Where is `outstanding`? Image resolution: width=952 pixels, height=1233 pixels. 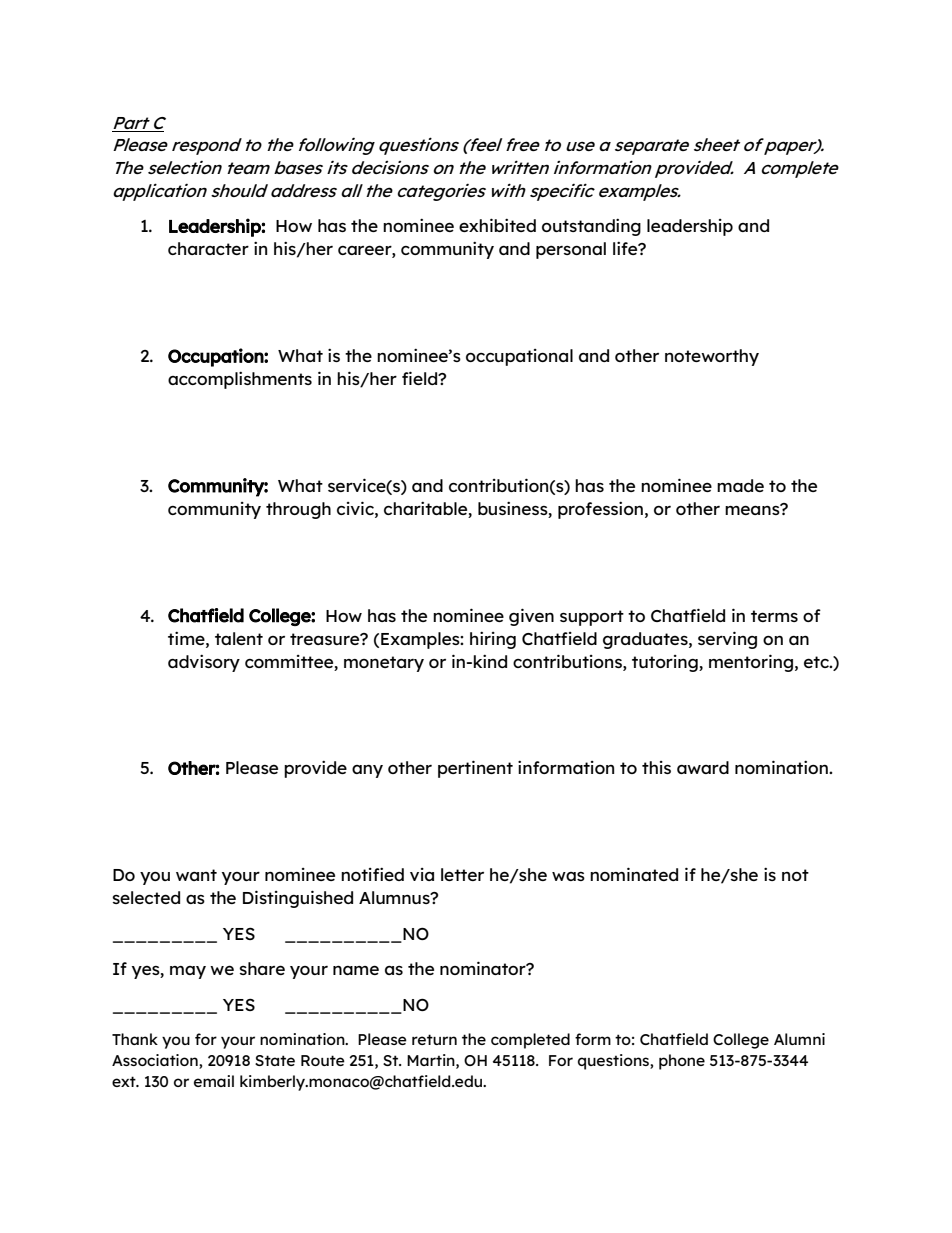 outstanding is located at coordinates (591, 227).
